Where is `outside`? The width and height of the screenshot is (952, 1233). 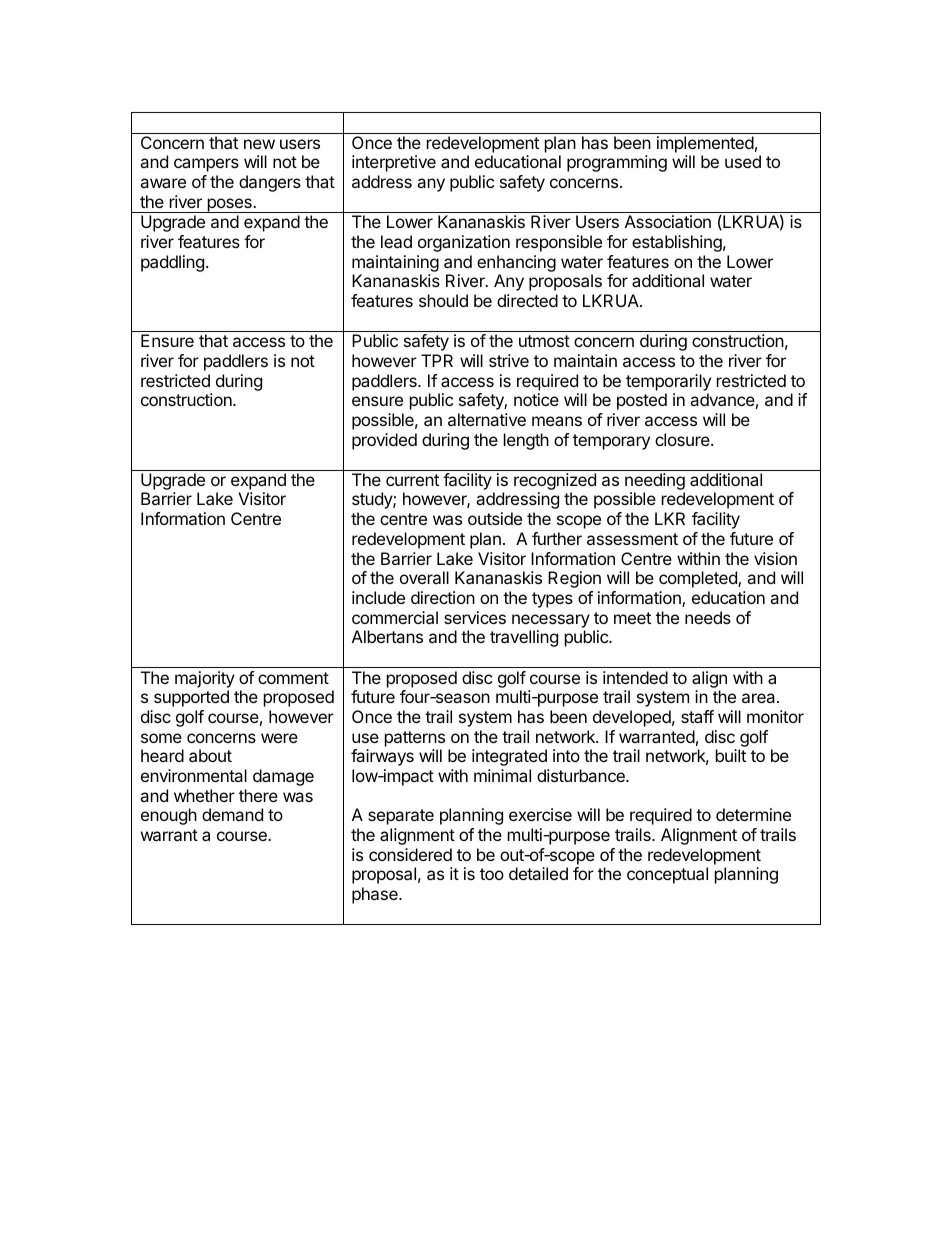
outside is located at coordinates (495, 518).
